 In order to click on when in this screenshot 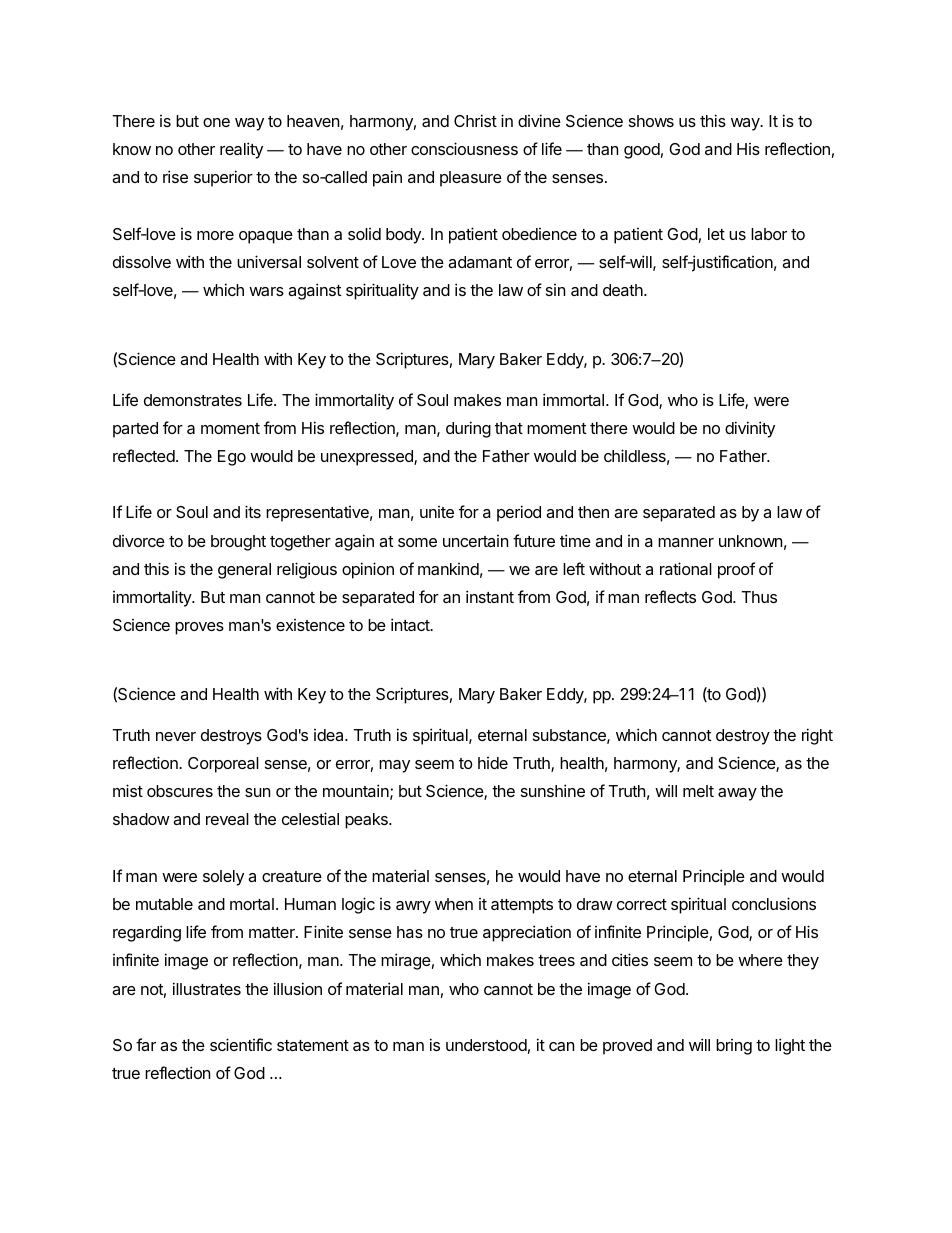, I will do `click(454, 904)`.
